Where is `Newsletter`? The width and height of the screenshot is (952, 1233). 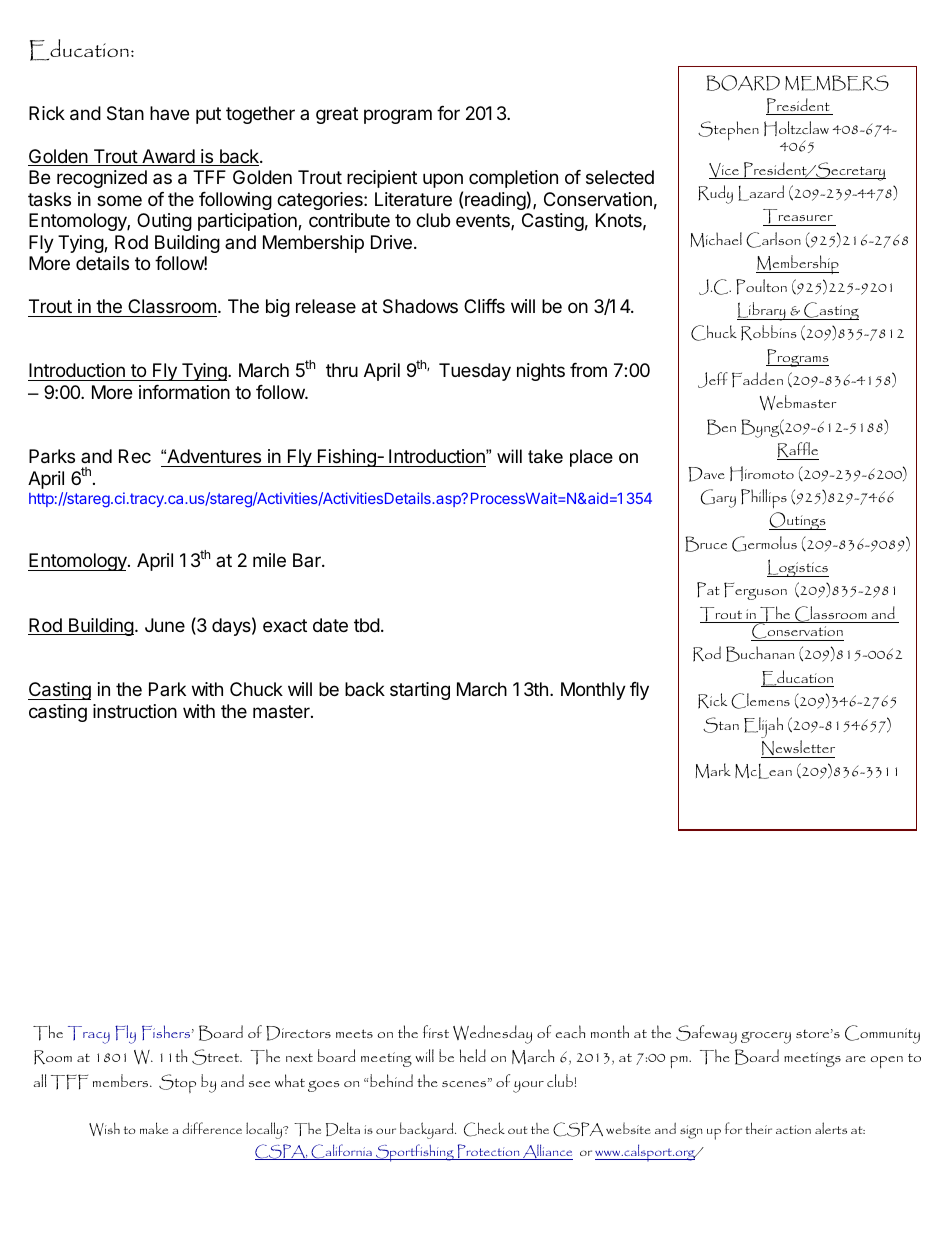
Newsletter is located at coordinates (798, 749).
